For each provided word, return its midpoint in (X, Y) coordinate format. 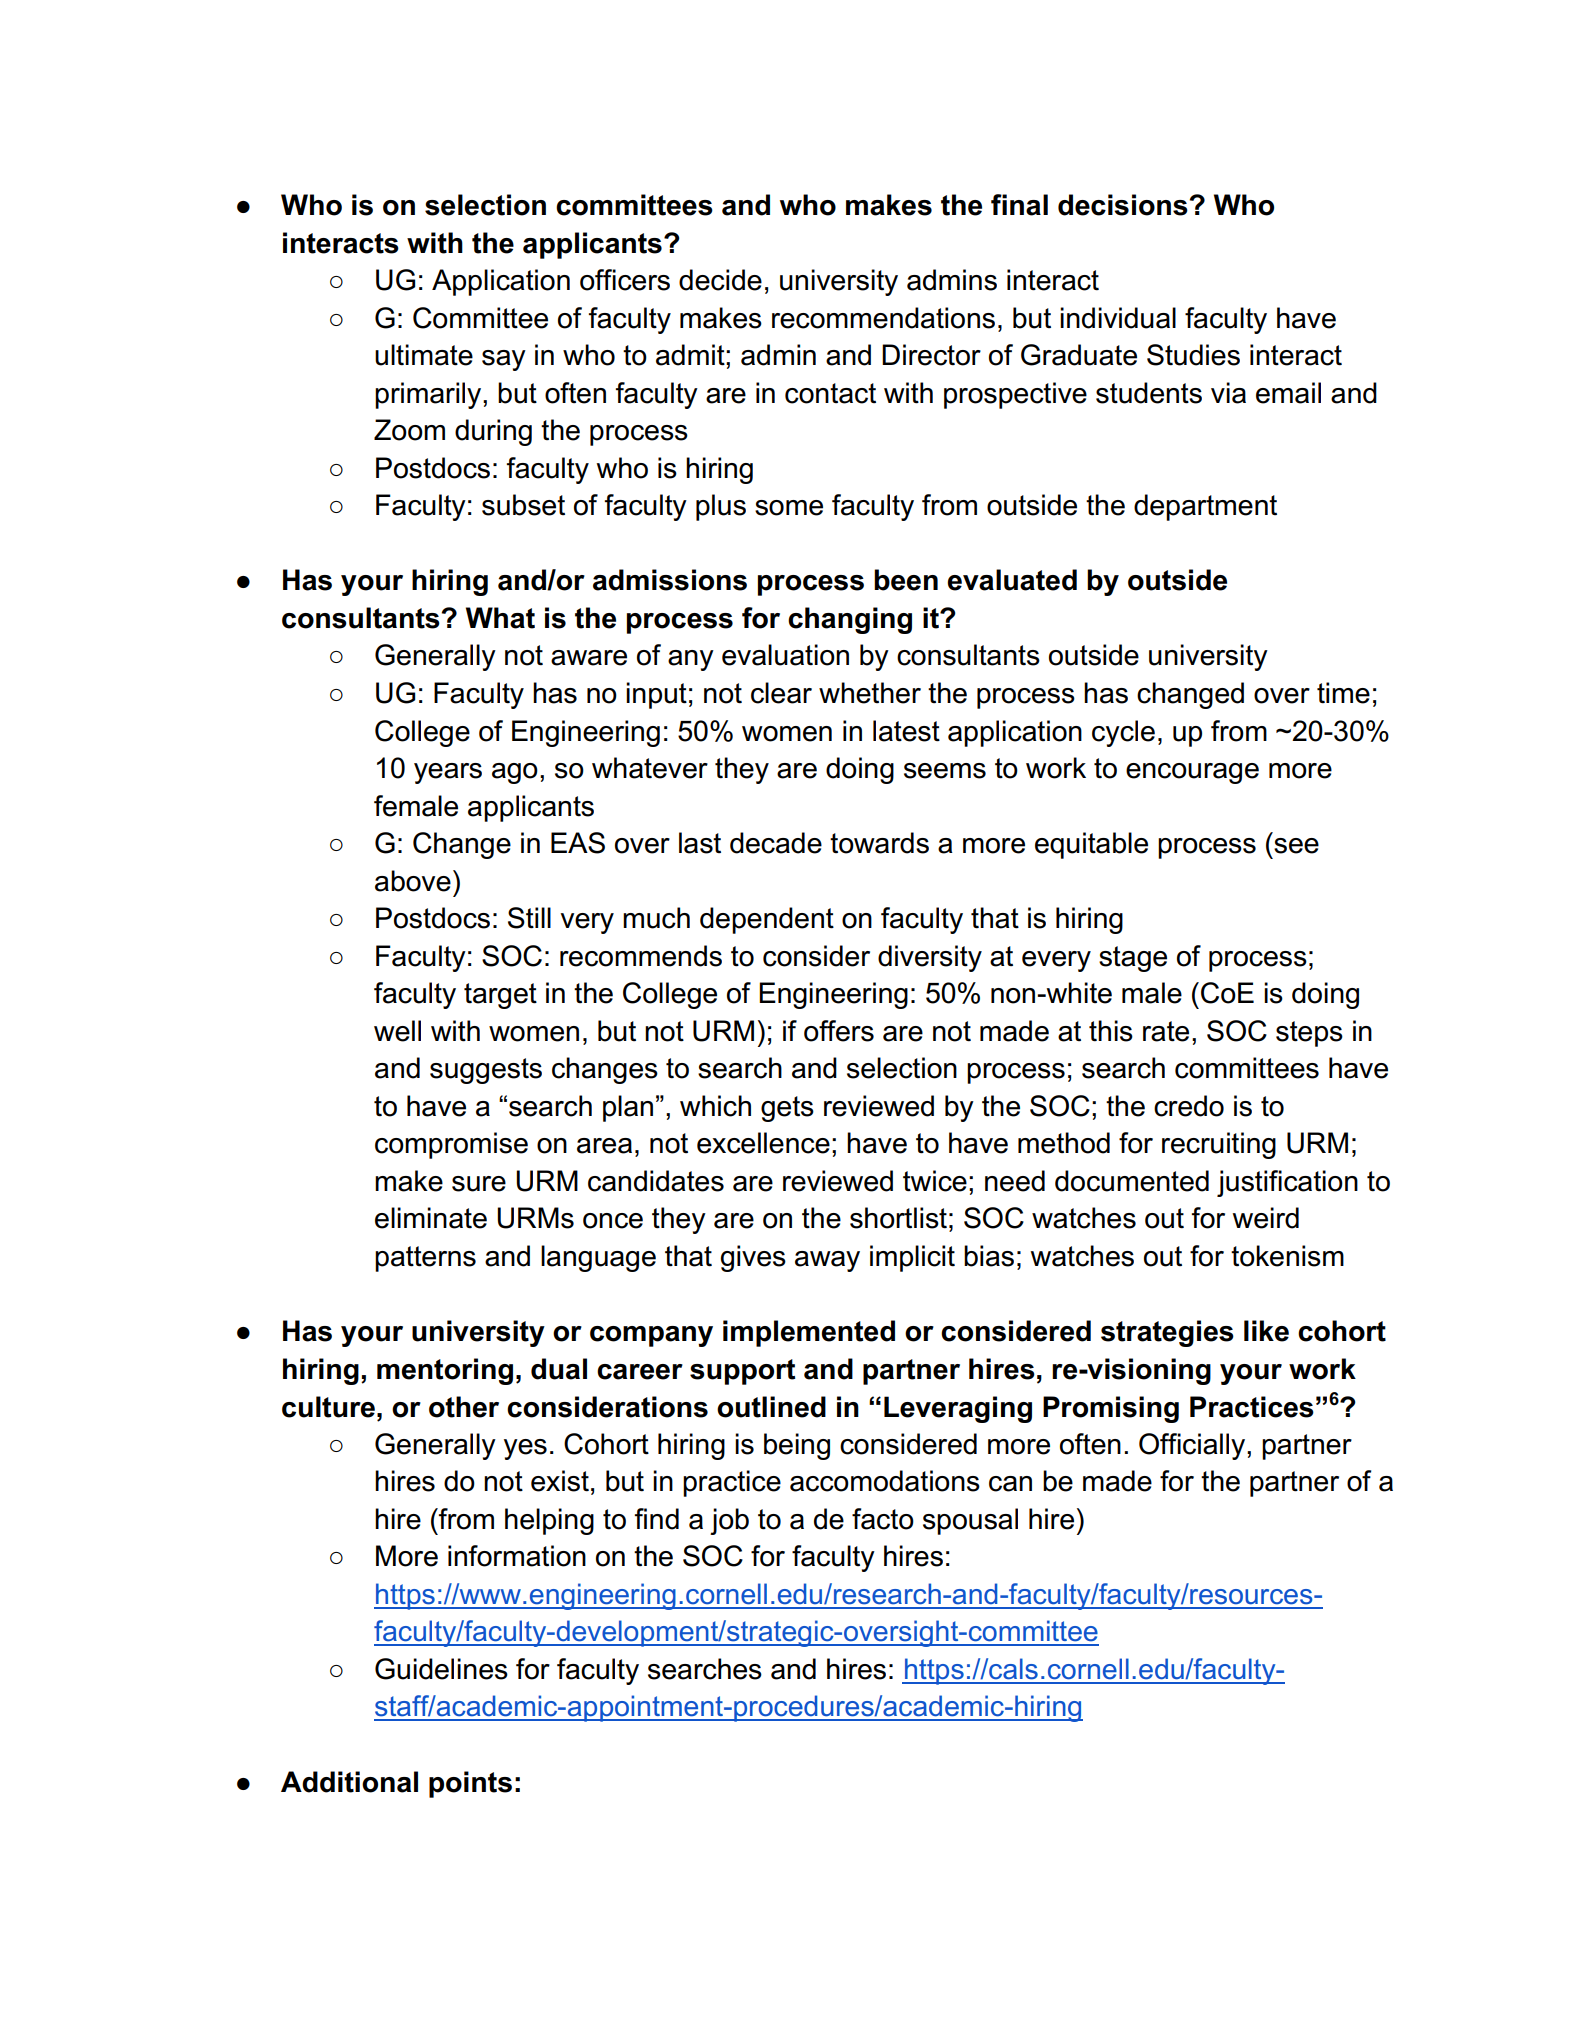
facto (883, 1519)
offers (839, 1031)
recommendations (883, 318)
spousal (970, 1521)
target (500, 996)
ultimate (424, 355)
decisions (1124, 205)
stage (1133, 959)
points (470, 1784)
